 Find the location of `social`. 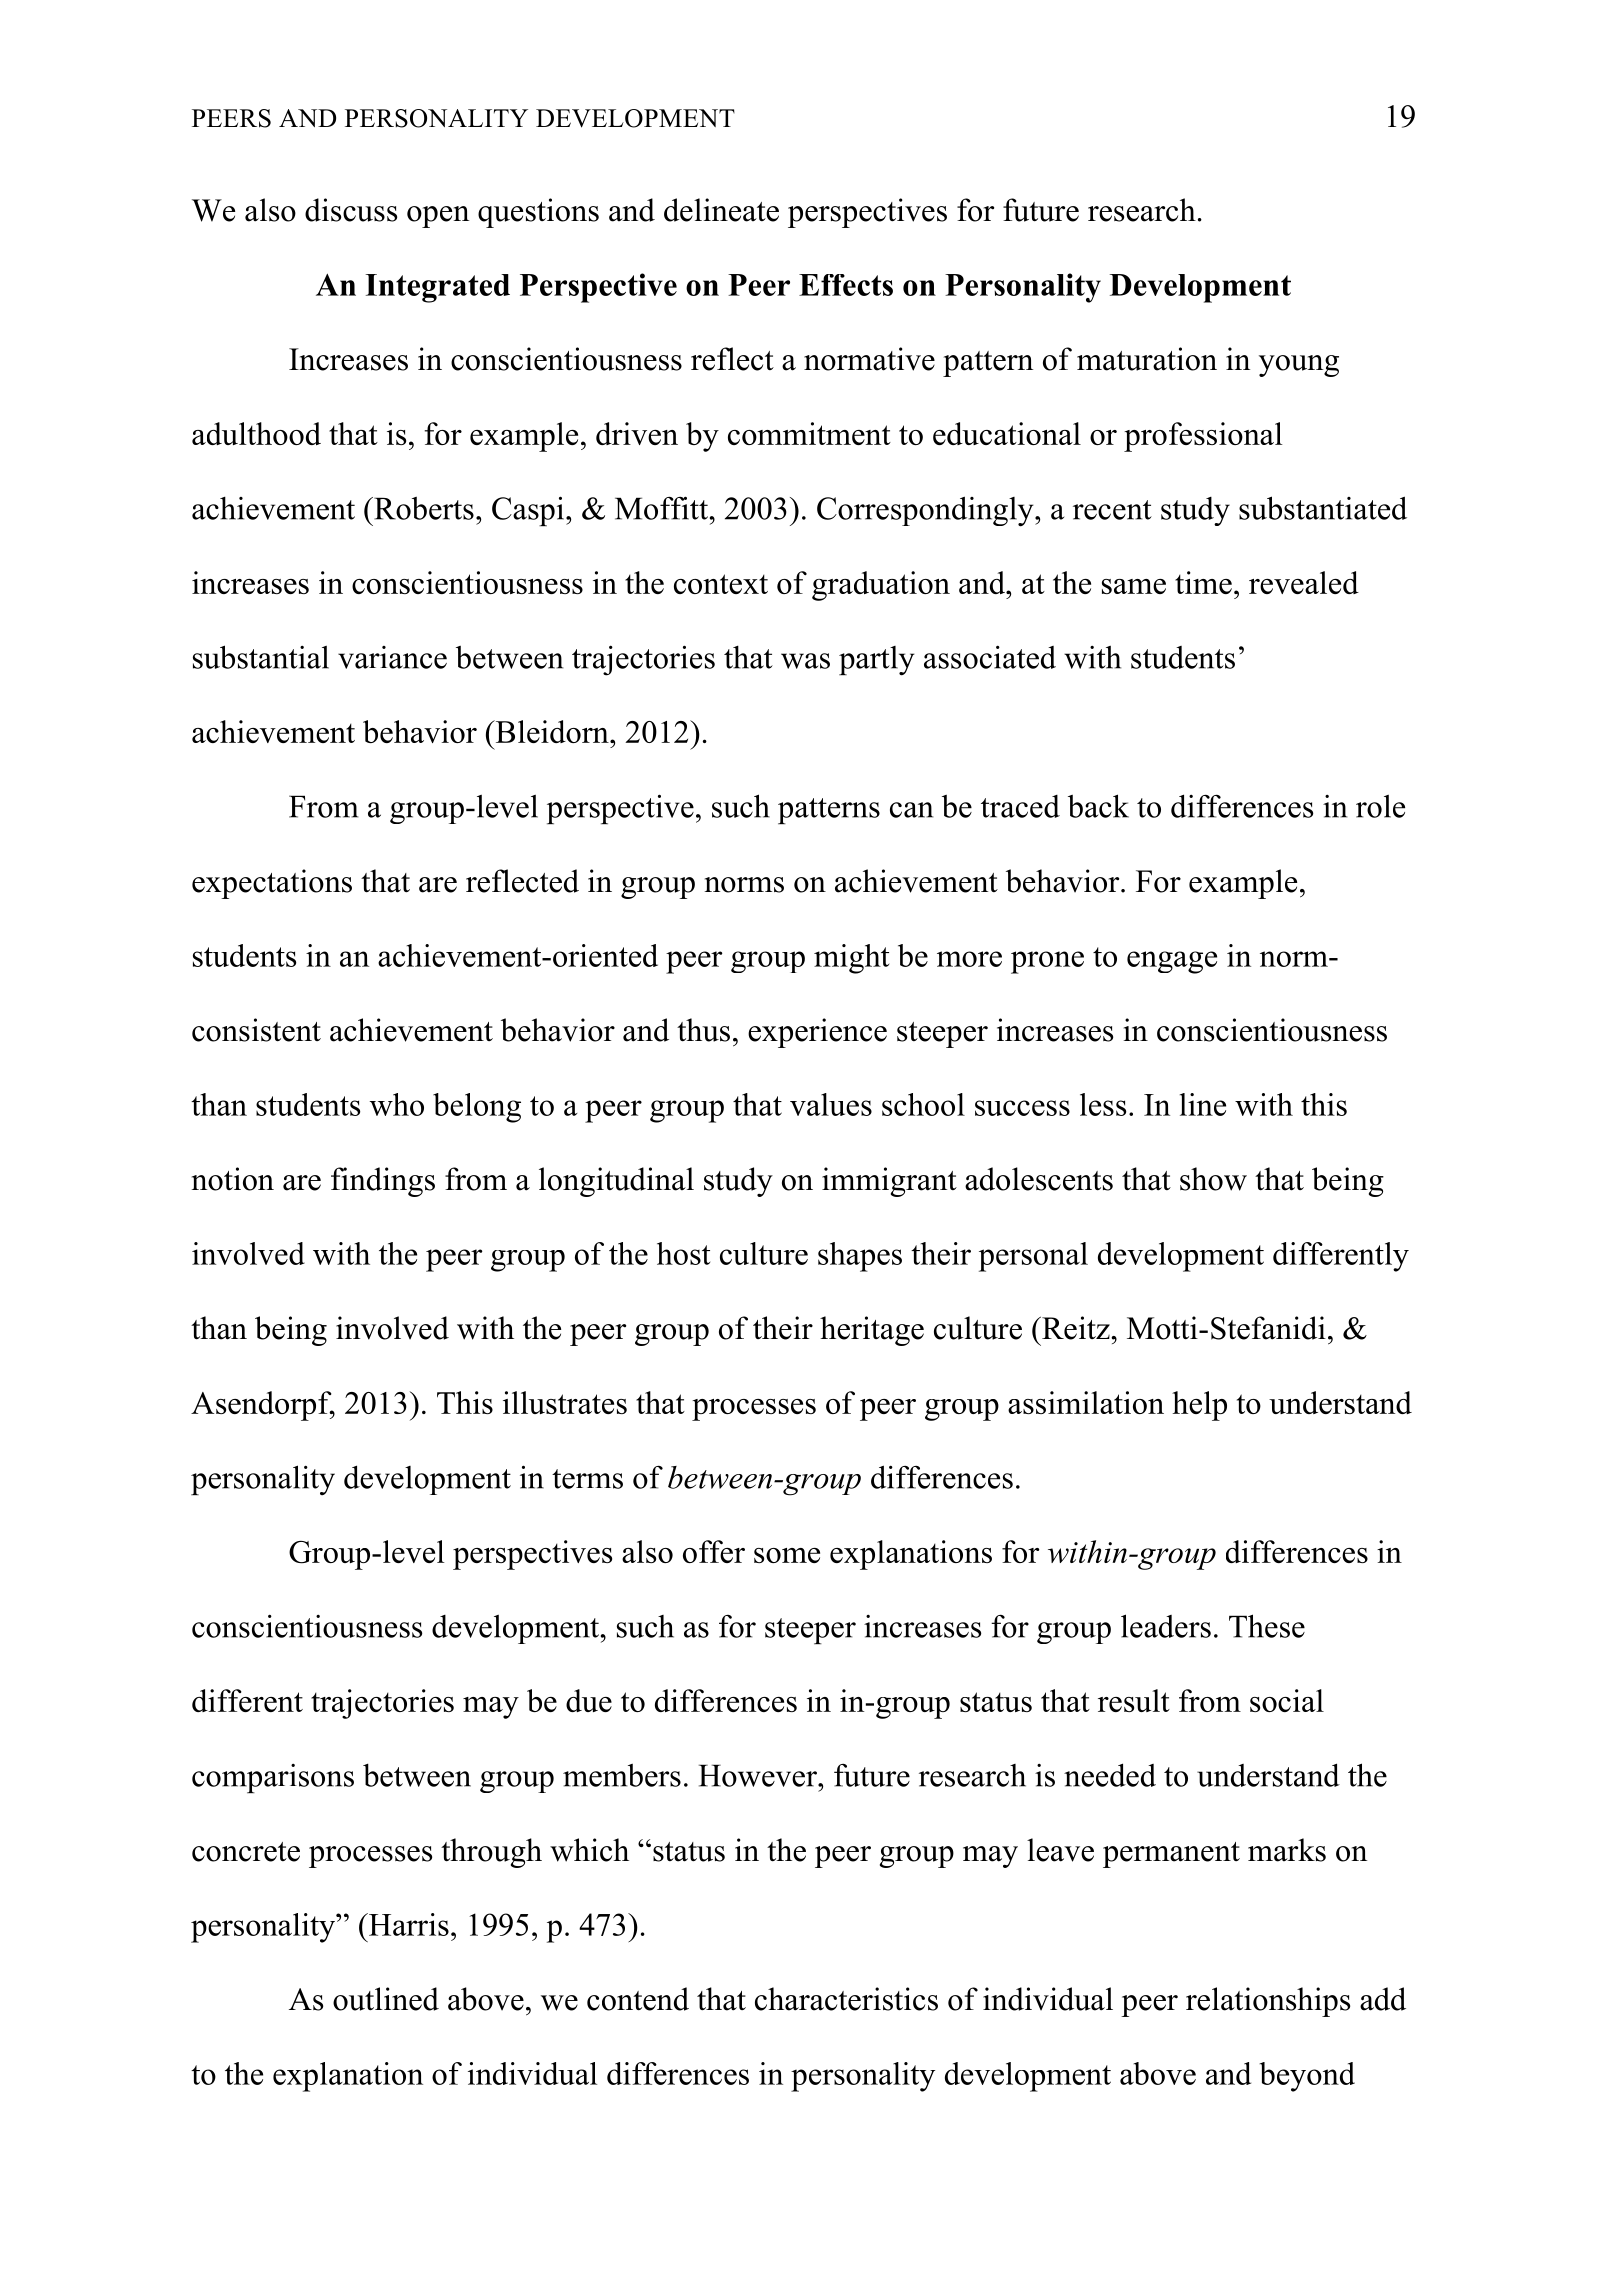

social is located at coordinates (1287, 1700).
